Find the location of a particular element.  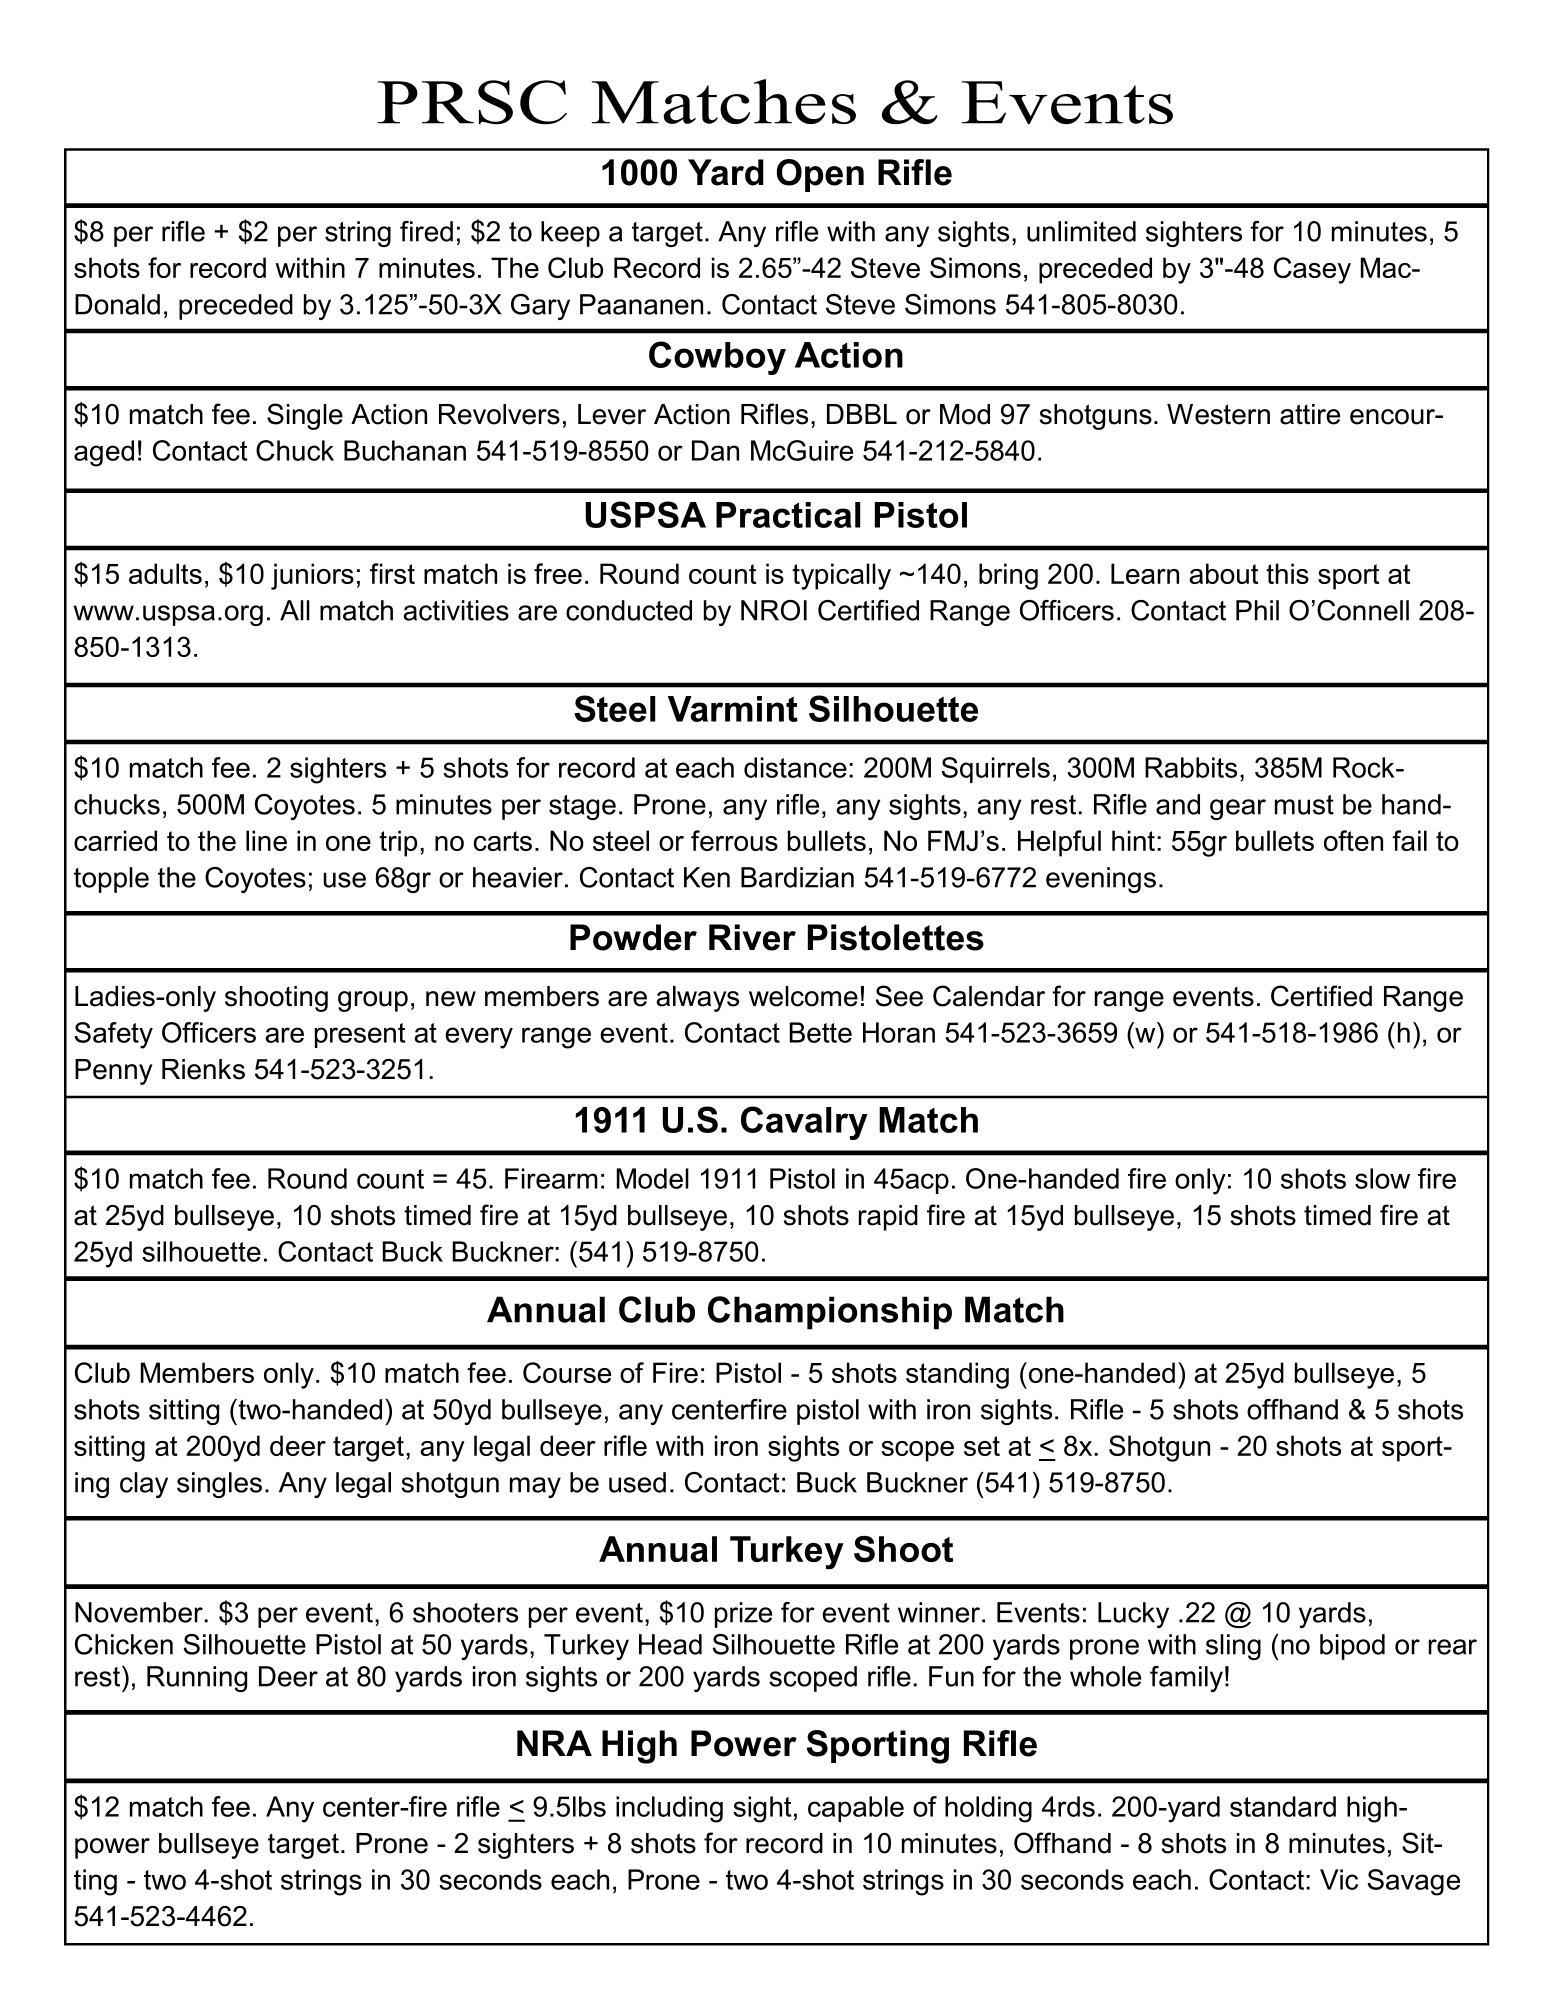

line is located at coordinates (266, 840).
